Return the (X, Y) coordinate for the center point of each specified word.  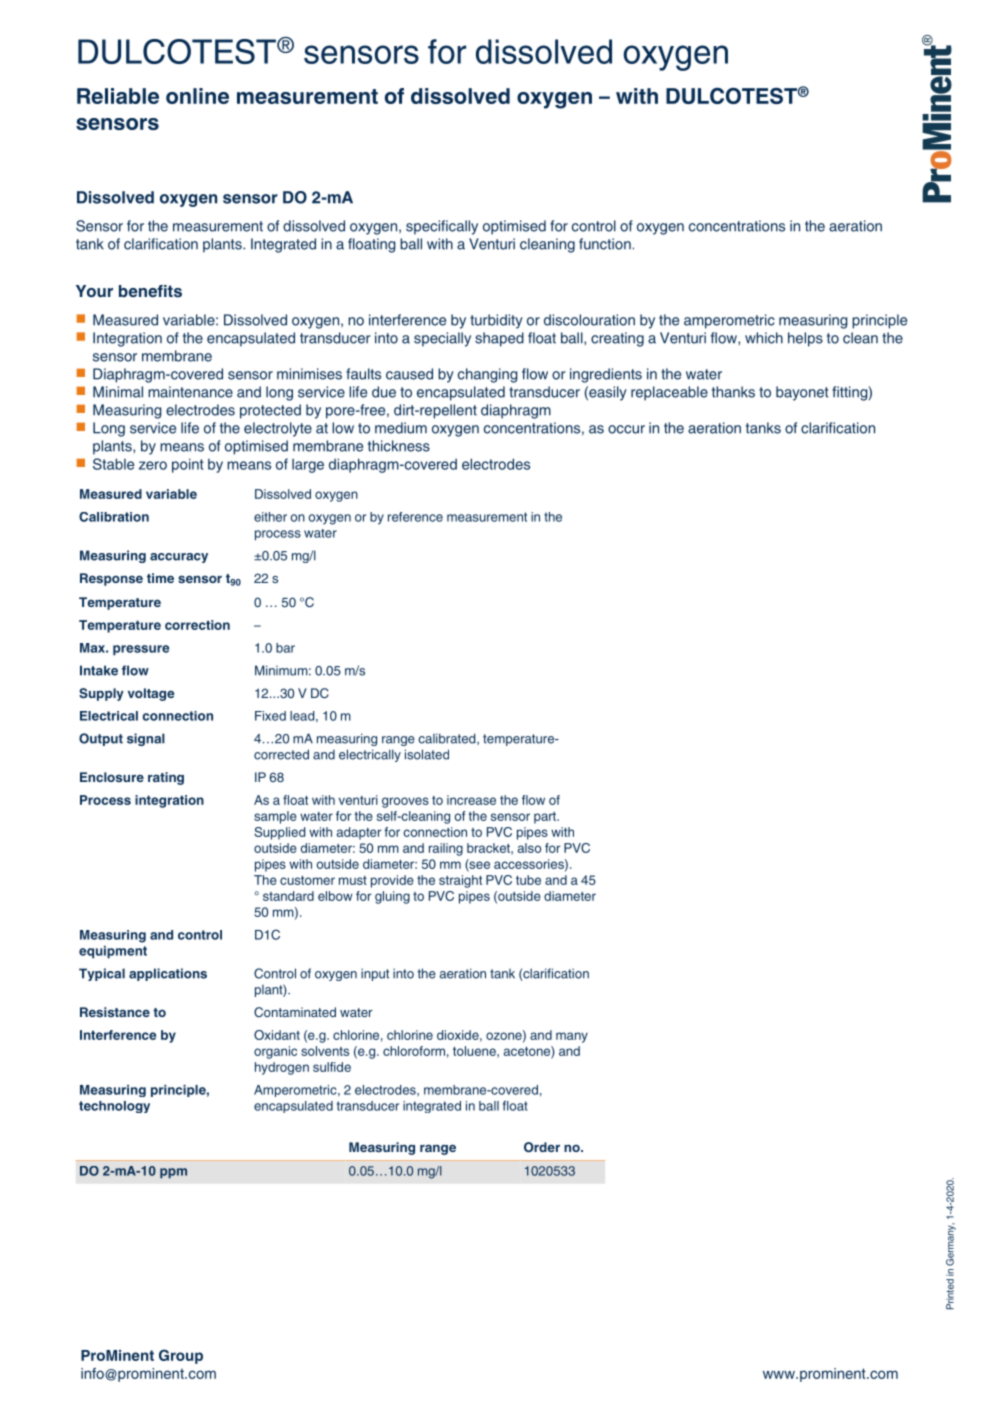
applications (168, 974)
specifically (442, 227)
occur (626, 429)
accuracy (179, 558)
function (605, 244)
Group (181, 1356)
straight (460, 881)
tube (528, 880)
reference (415, 517)
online (197, 96)
